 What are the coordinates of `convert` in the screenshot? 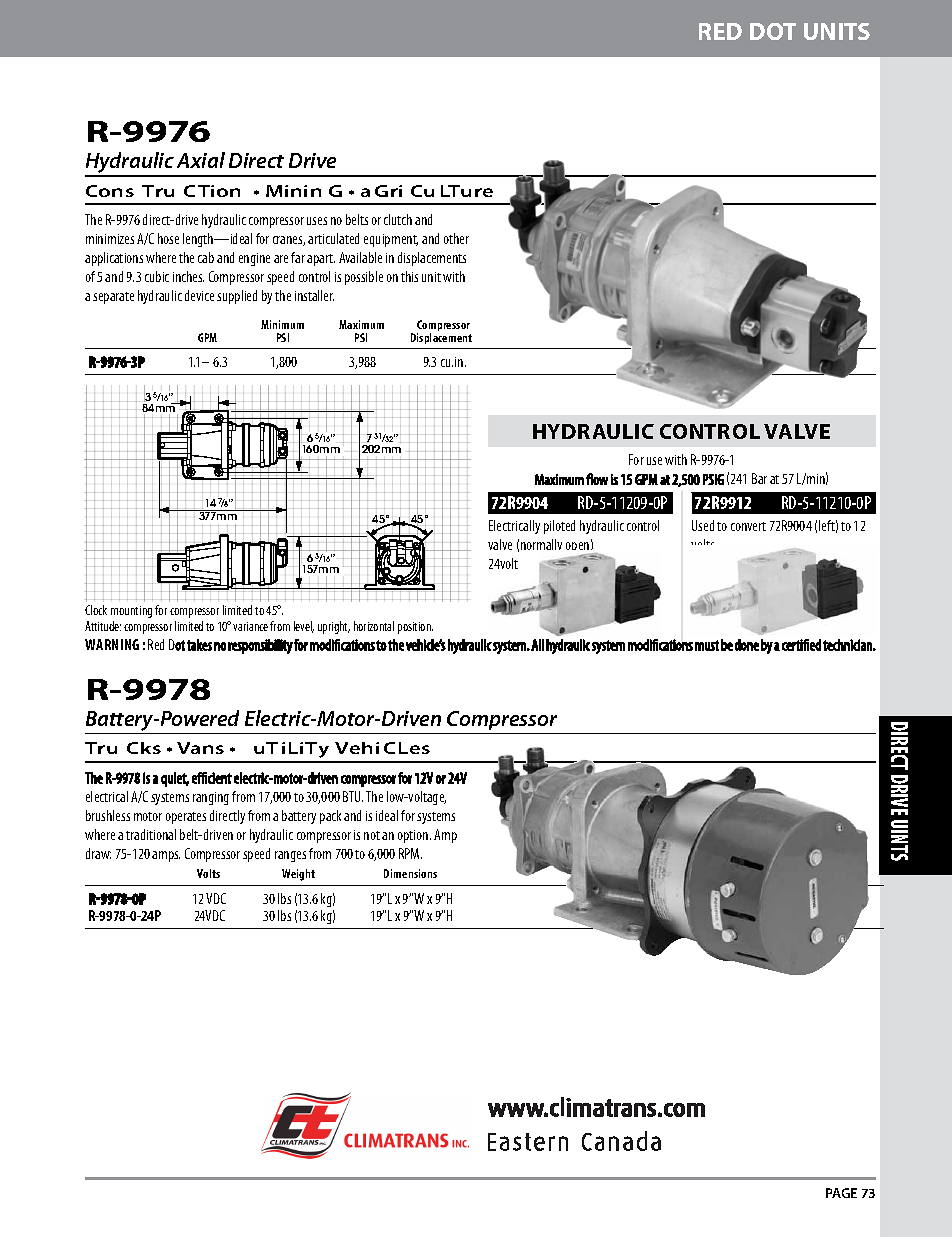 It's located at (748, 526).
